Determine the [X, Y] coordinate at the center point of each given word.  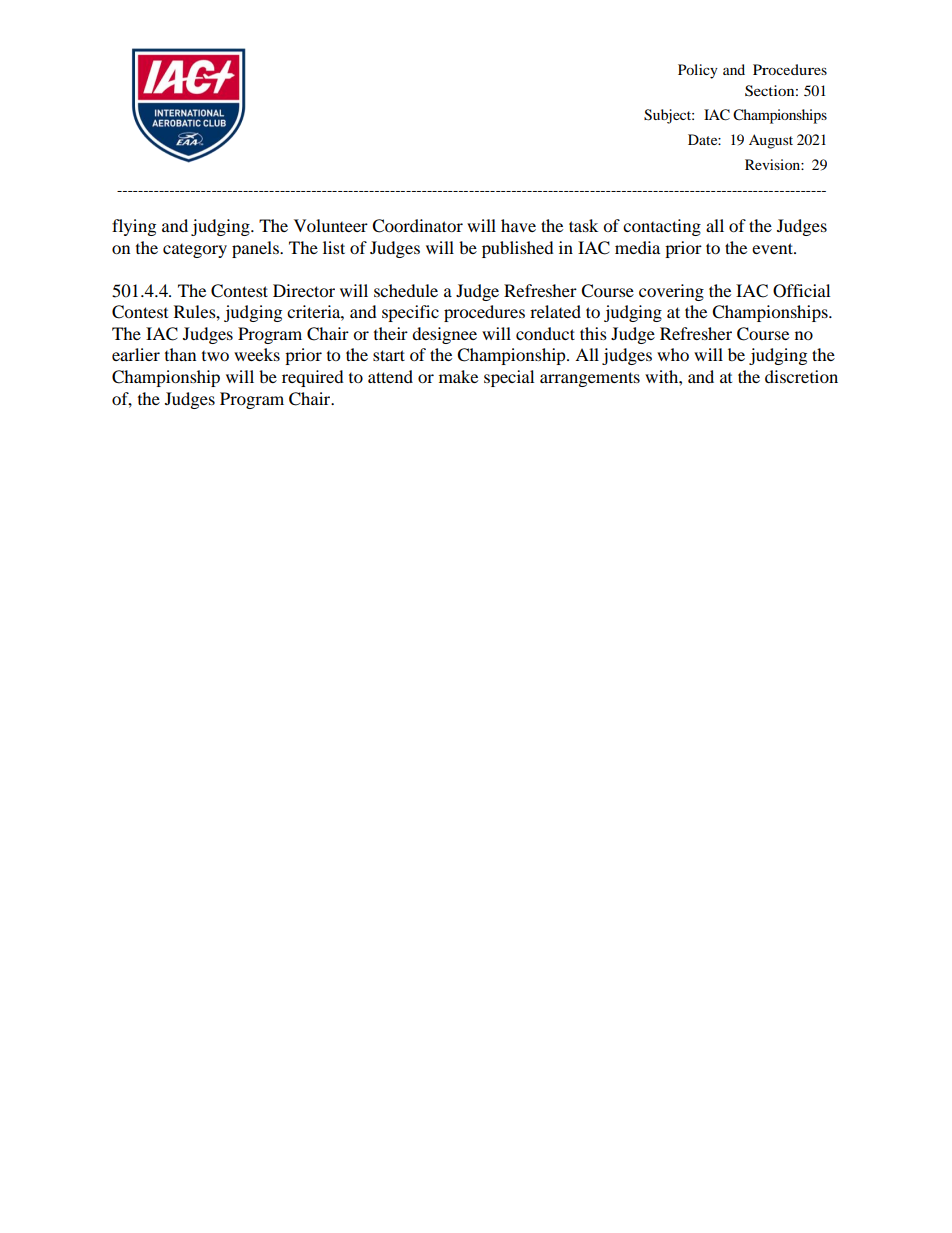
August [771, 141]
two [215, 356]
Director [304, 290]
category [195, 251]
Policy [698, 71]
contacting [662, 227]
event [773, 248]
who [673, 354]
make [458, 376]
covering [671, 292]
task [583, 225]
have [518, 225]
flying [134, 227]
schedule [406, 290]
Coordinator [417, 226]
